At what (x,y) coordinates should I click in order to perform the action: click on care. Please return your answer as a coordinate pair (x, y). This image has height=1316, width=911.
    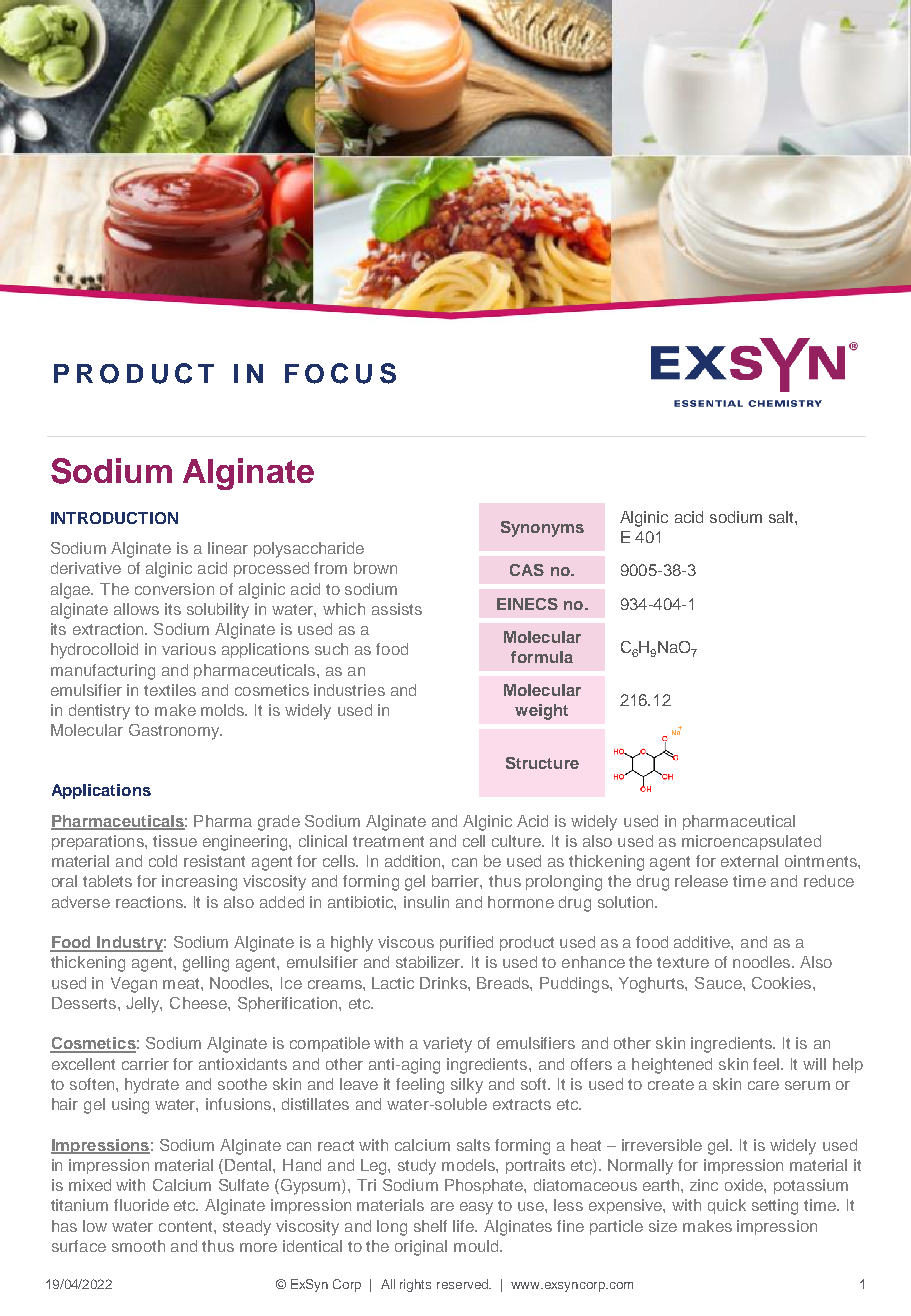
    Looking at the image, I should click on (763, 1085).
